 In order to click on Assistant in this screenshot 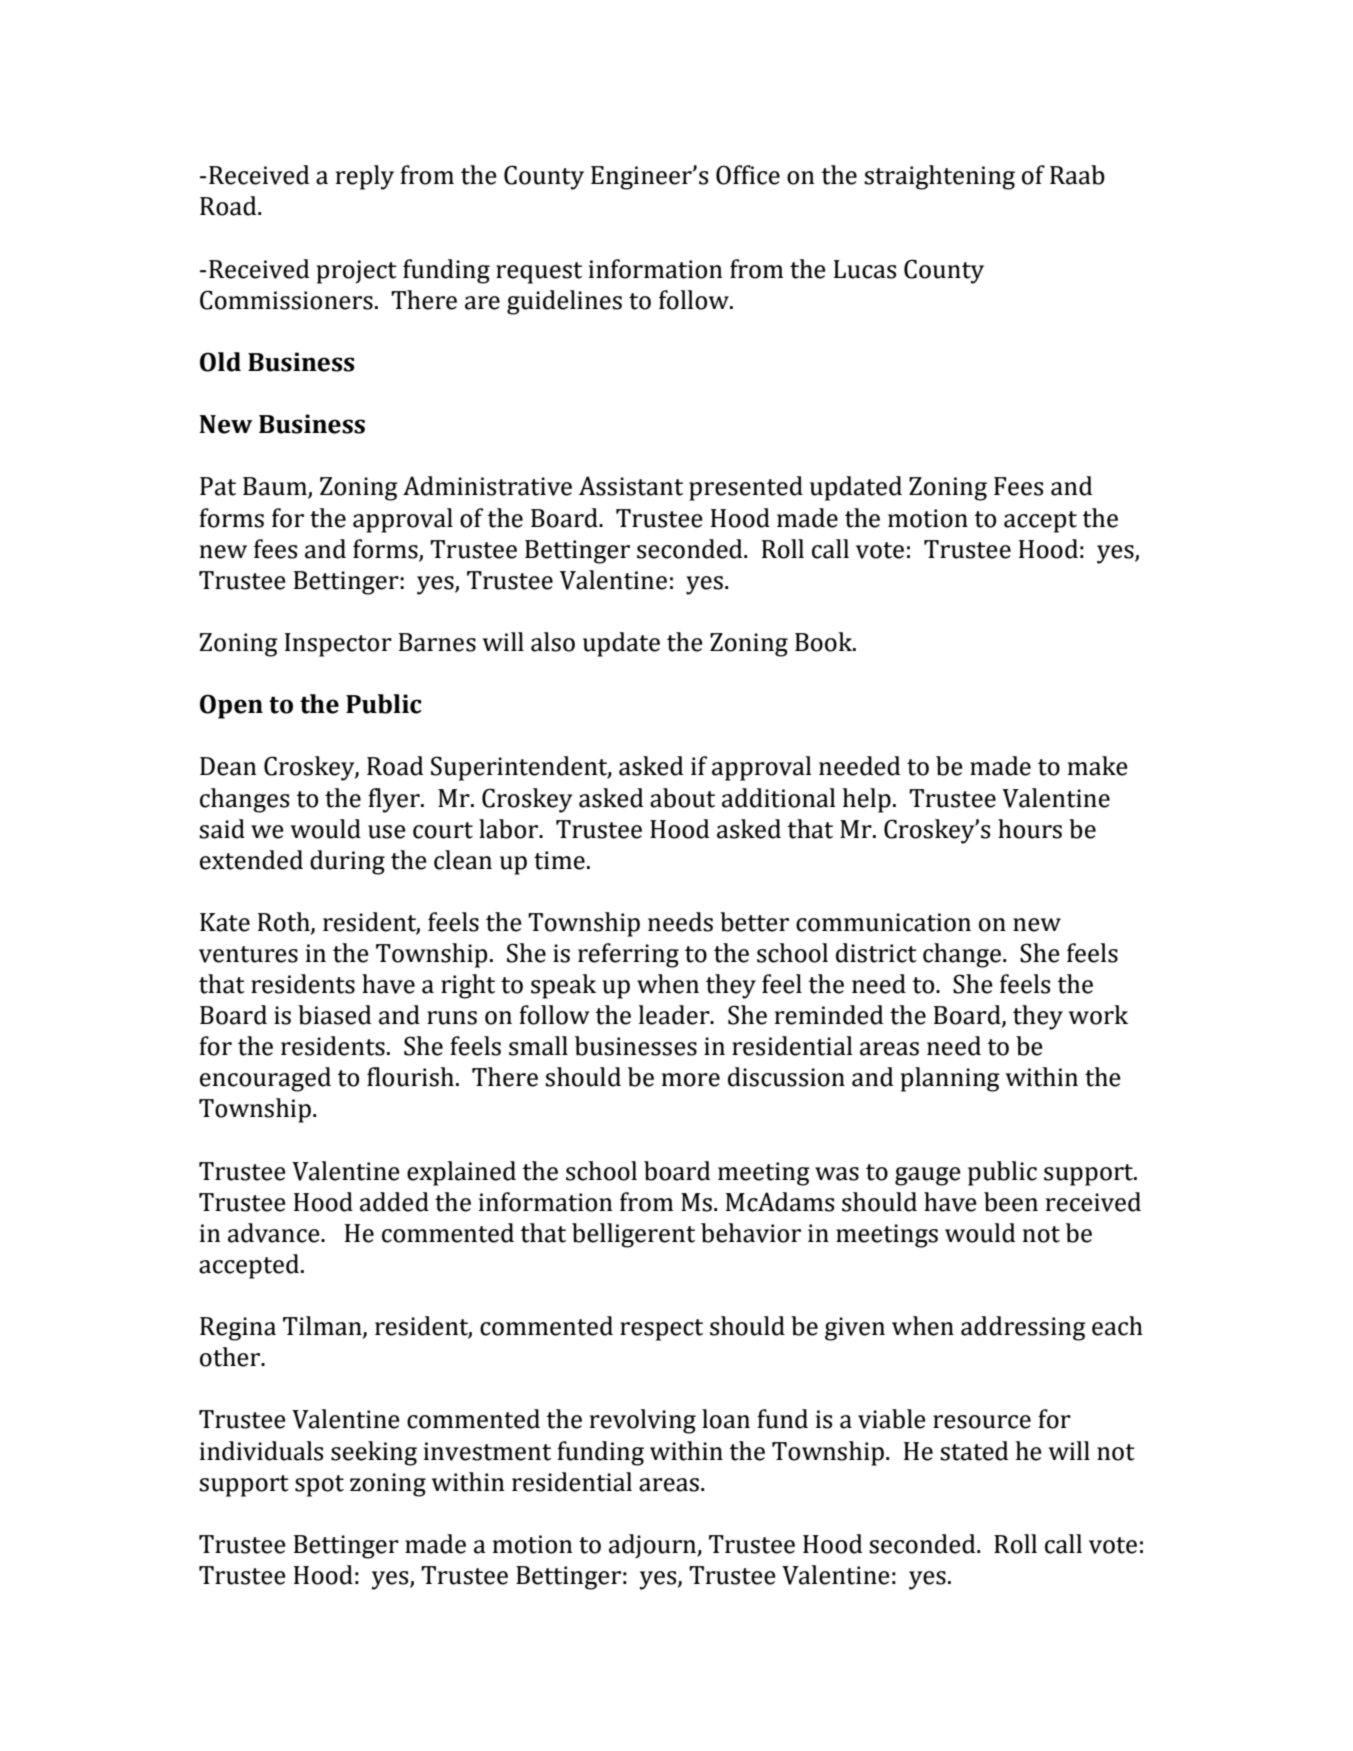, I will do `click(631, 486)`.
